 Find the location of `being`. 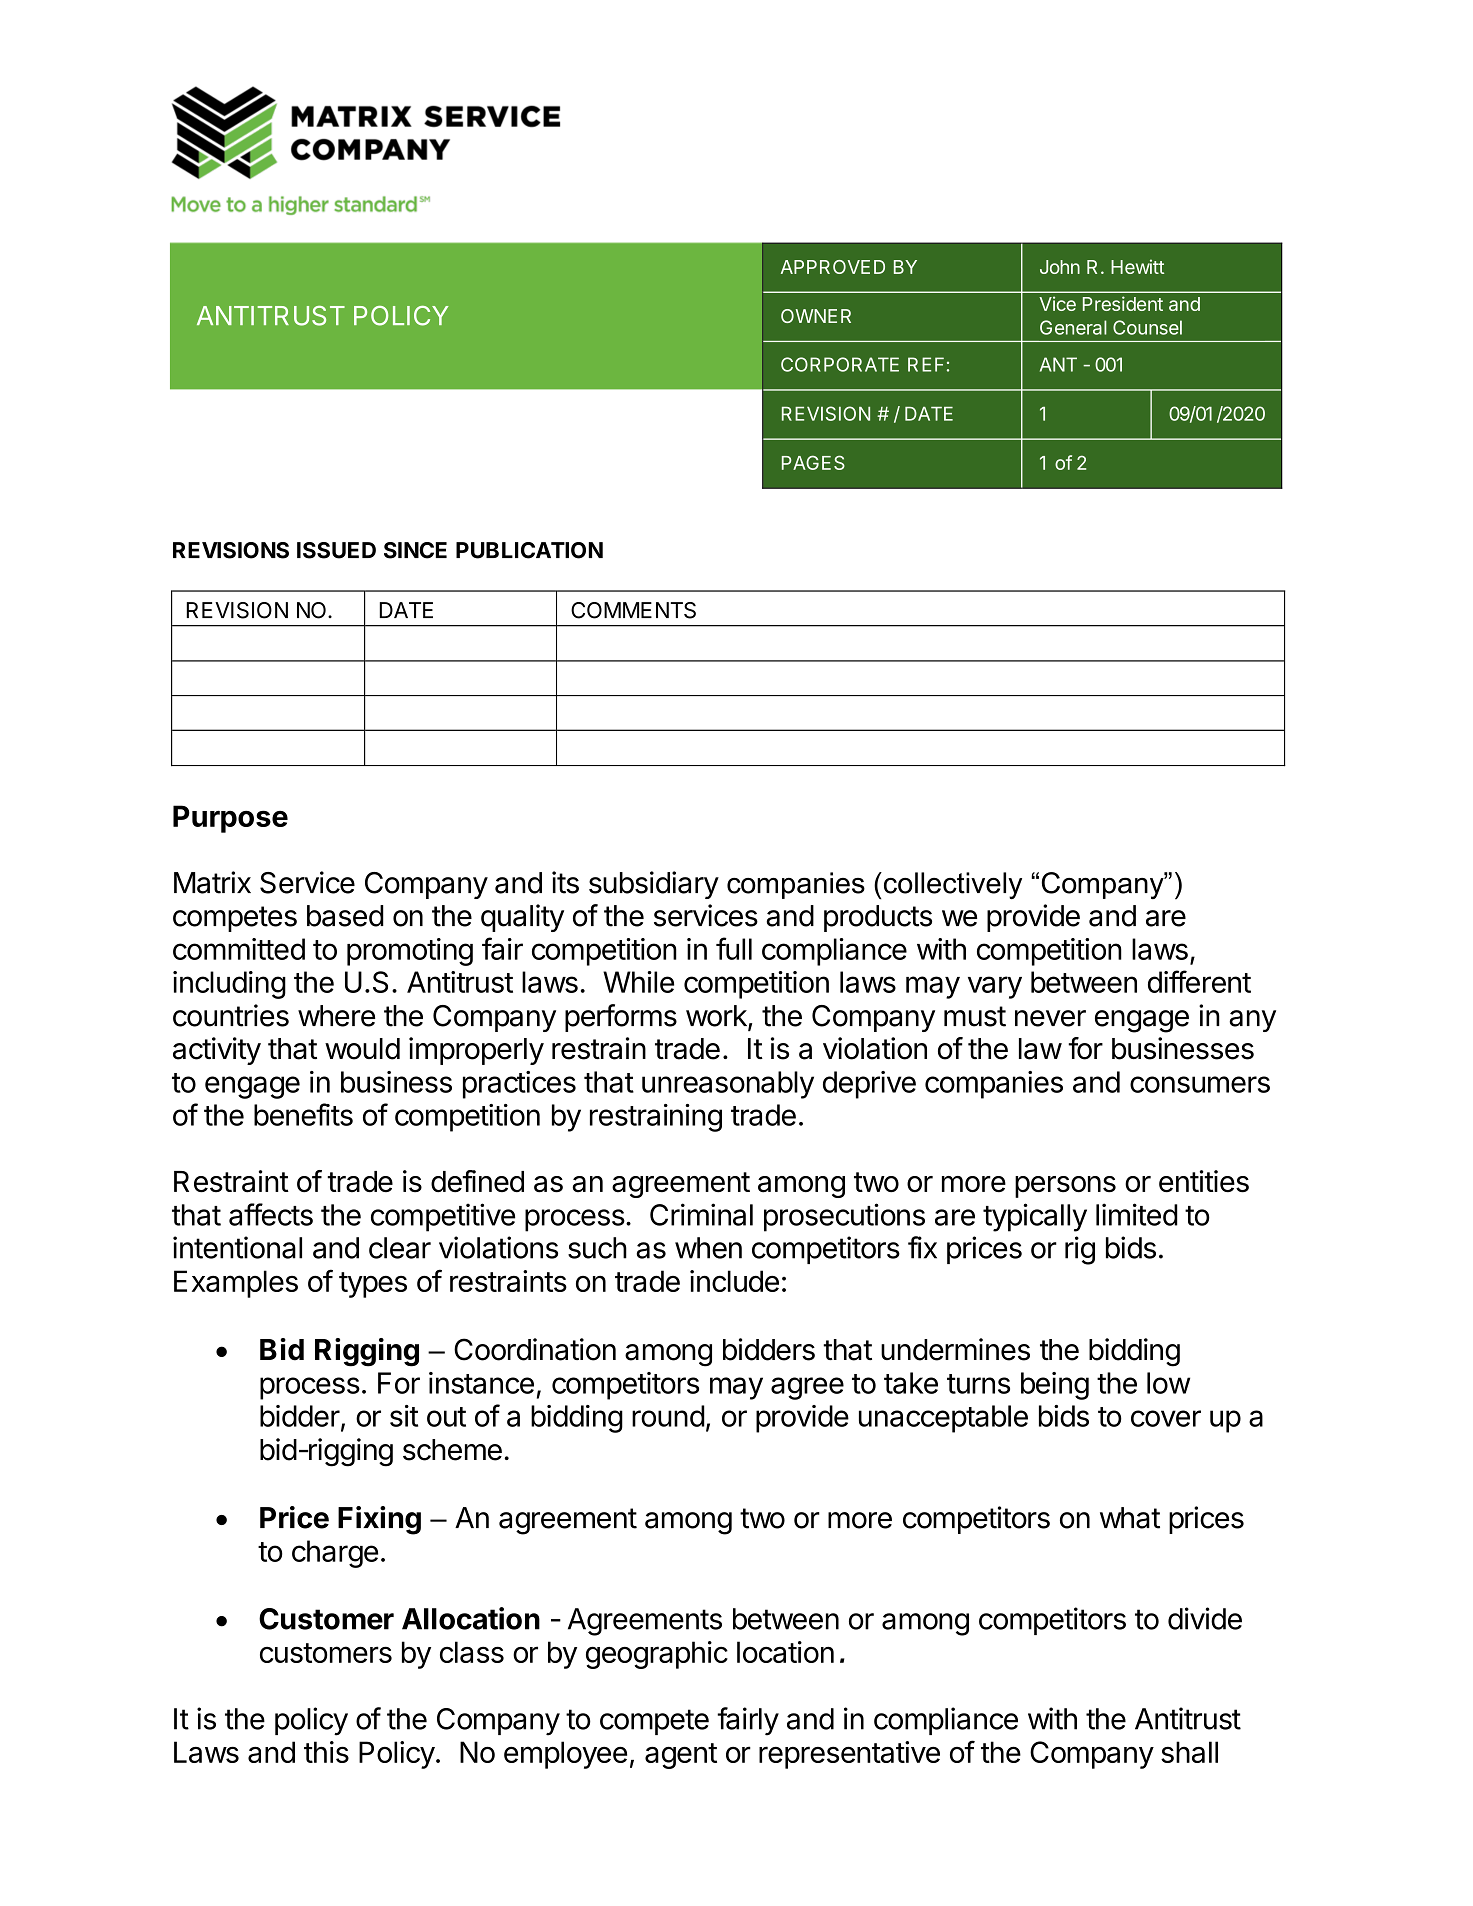

being is located at coordinates (1055, 1386).
